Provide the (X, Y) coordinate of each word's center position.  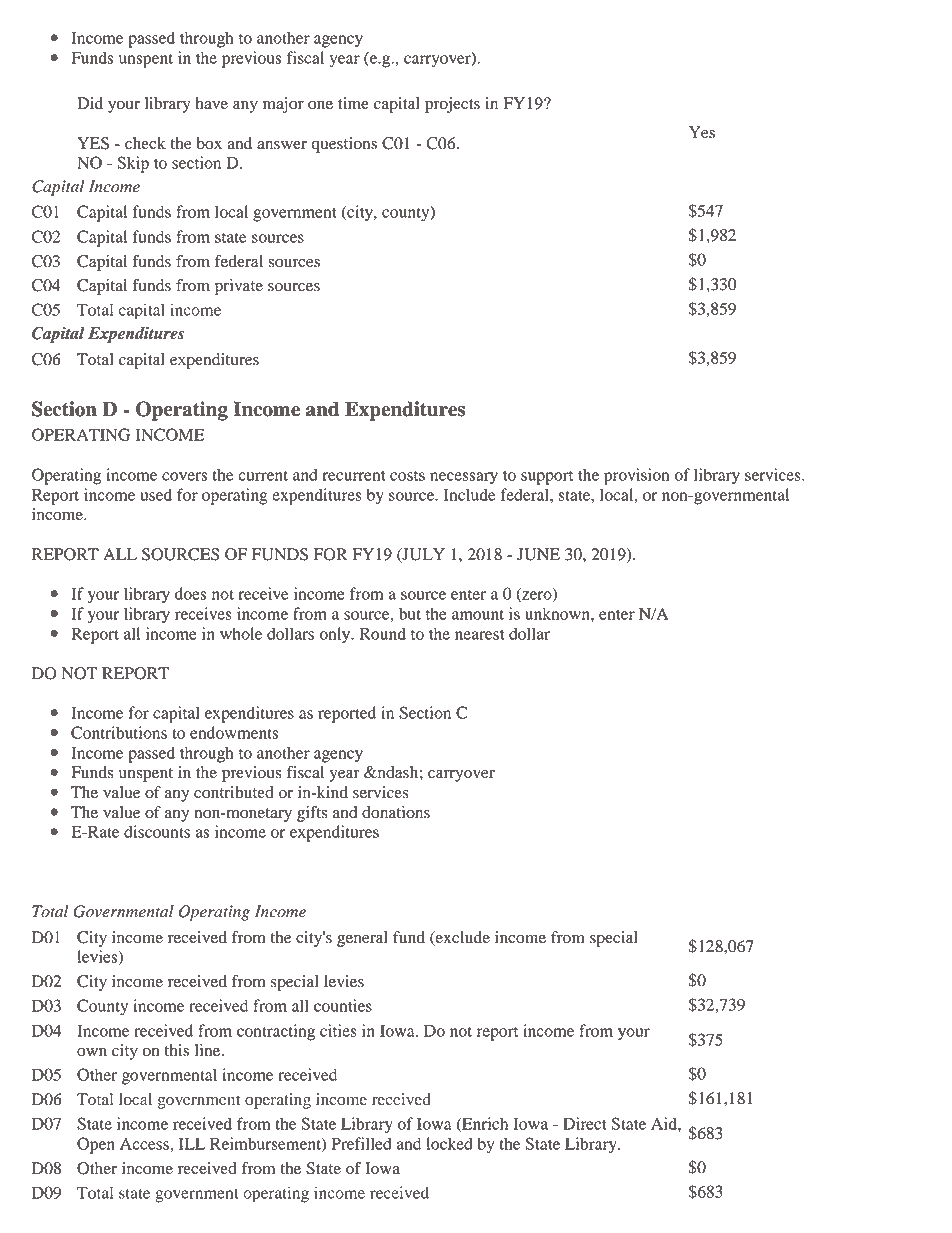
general (362, 939)
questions (344, 145)
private (239, 287)
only (336, 635)
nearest (480, 635)
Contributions (119, 732)
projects (452, 105)
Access (145, 1144)
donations (396, 812)
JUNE (538, 554)
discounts (157, 831)
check (145, 143)
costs (407, 476)
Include (470, 494)
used (156, 494)
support (547, 478)
